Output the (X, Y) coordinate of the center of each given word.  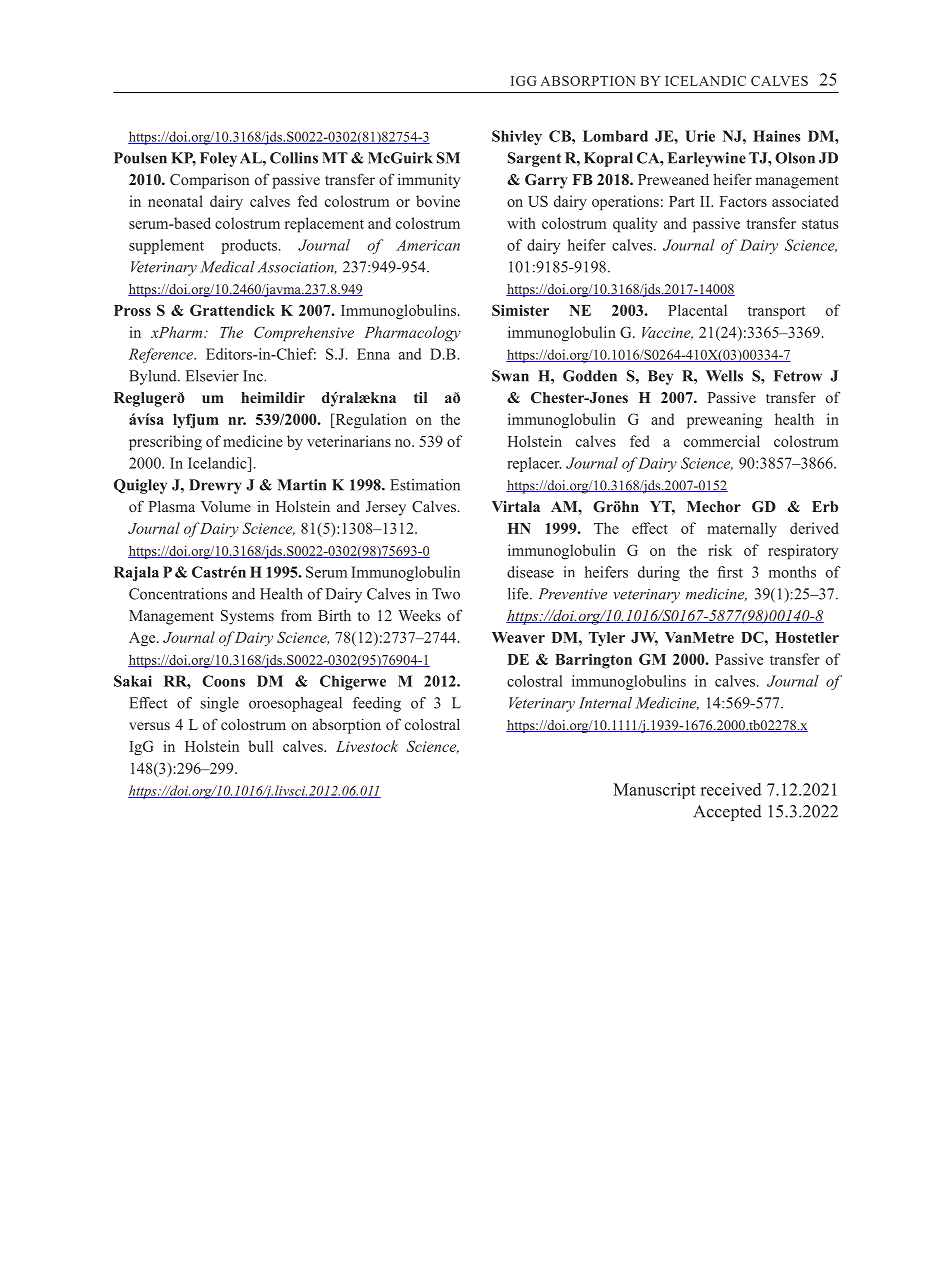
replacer (534, 464)
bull (260, 746)
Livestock (367, 746)
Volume (226, 506)
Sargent (534, 159)
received (731, 789)
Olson (795, 158)
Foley (218, 159)
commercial (722, 441)
